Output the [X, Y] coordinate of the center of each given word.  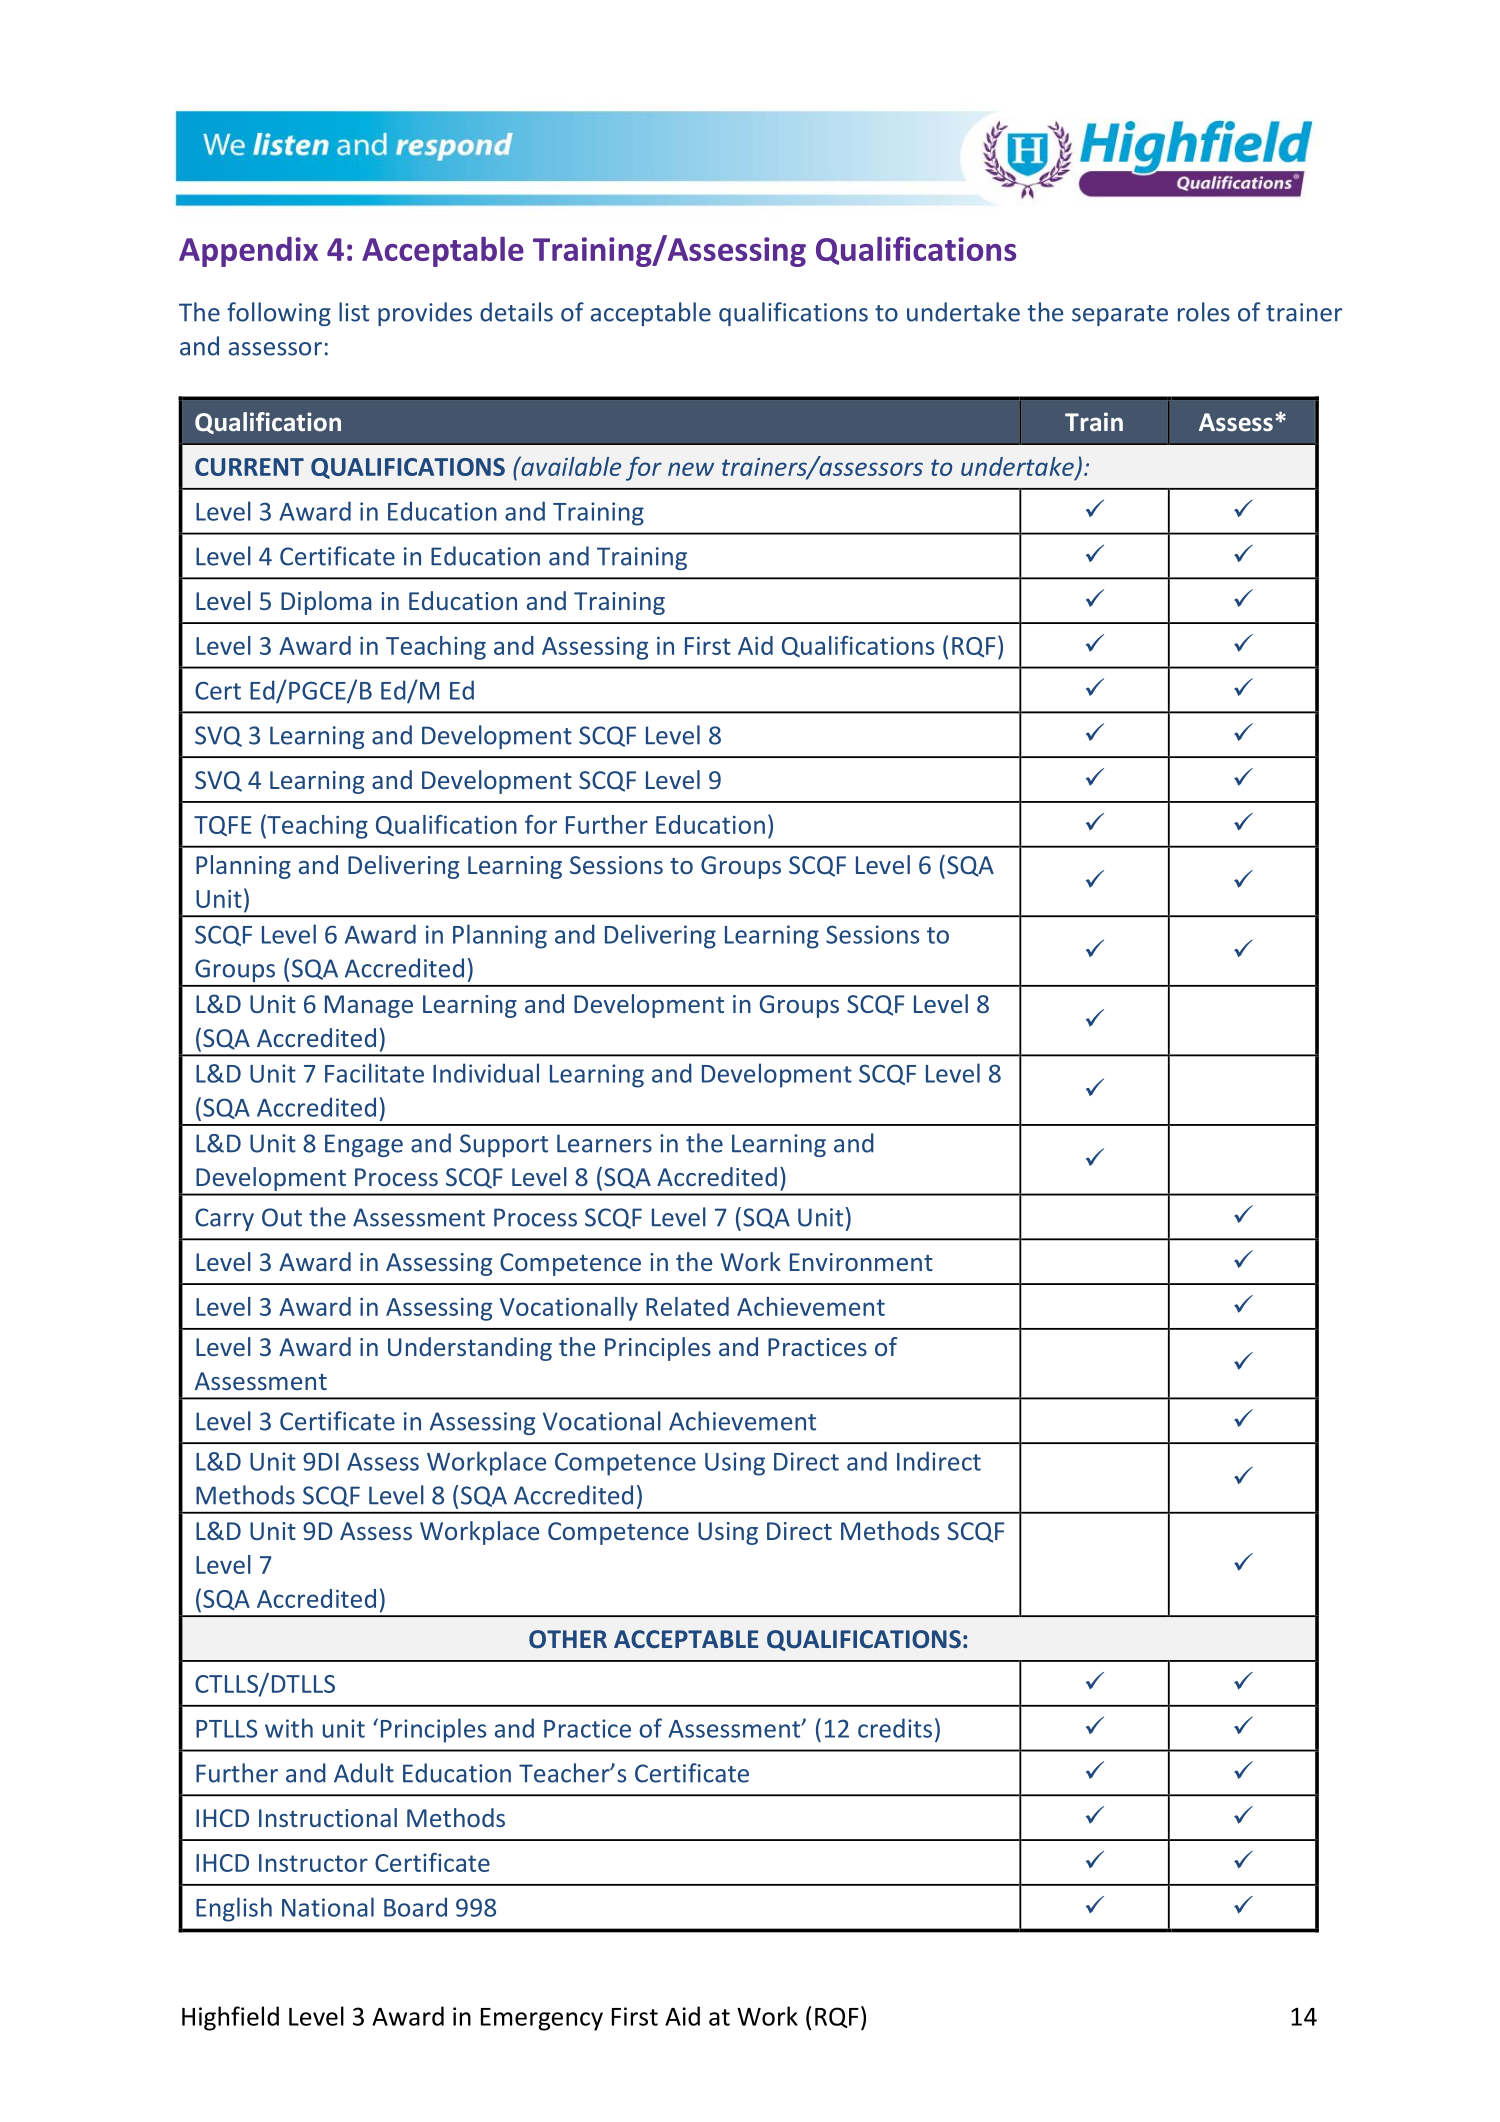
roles [1204, 312]
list [354, 312]
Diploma [326, 603]
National [328, 1907]
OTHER [568, 1639]
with [289, 1728]
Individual [486, 1073]
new [691, 469]
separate [1120, 315]
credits [895, 1728]
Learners [604, 1143]
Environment [861, 1262]
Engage [364, 1145]
